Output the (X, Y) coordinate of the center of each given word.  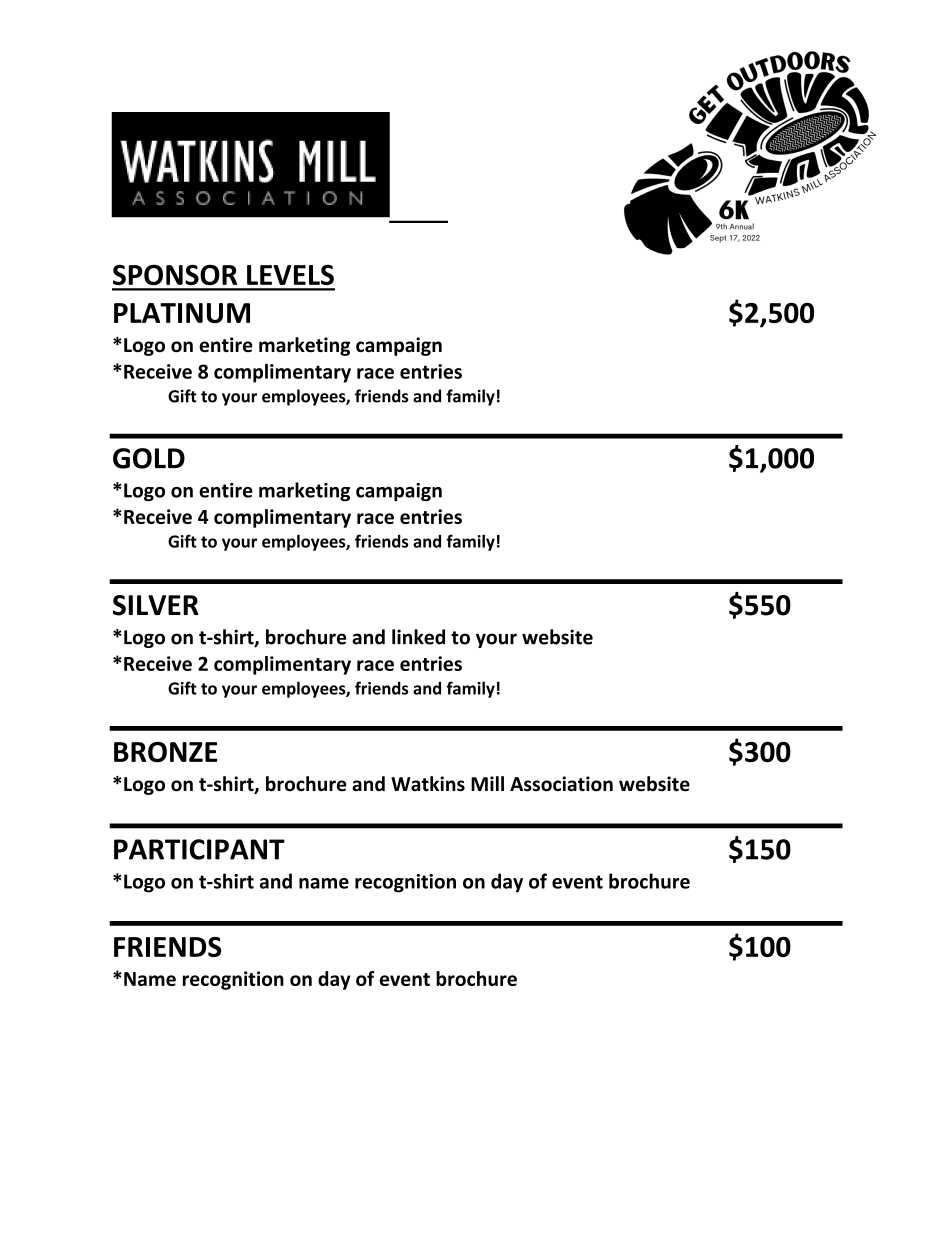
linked (418, 637)
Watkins (428, 784)
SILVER (156, 605)
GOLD (149, 458)
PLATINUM (182, 313)
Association (561, 784)
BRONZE (165, 752)
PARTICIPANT (199, 849)
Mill (487, 783)
